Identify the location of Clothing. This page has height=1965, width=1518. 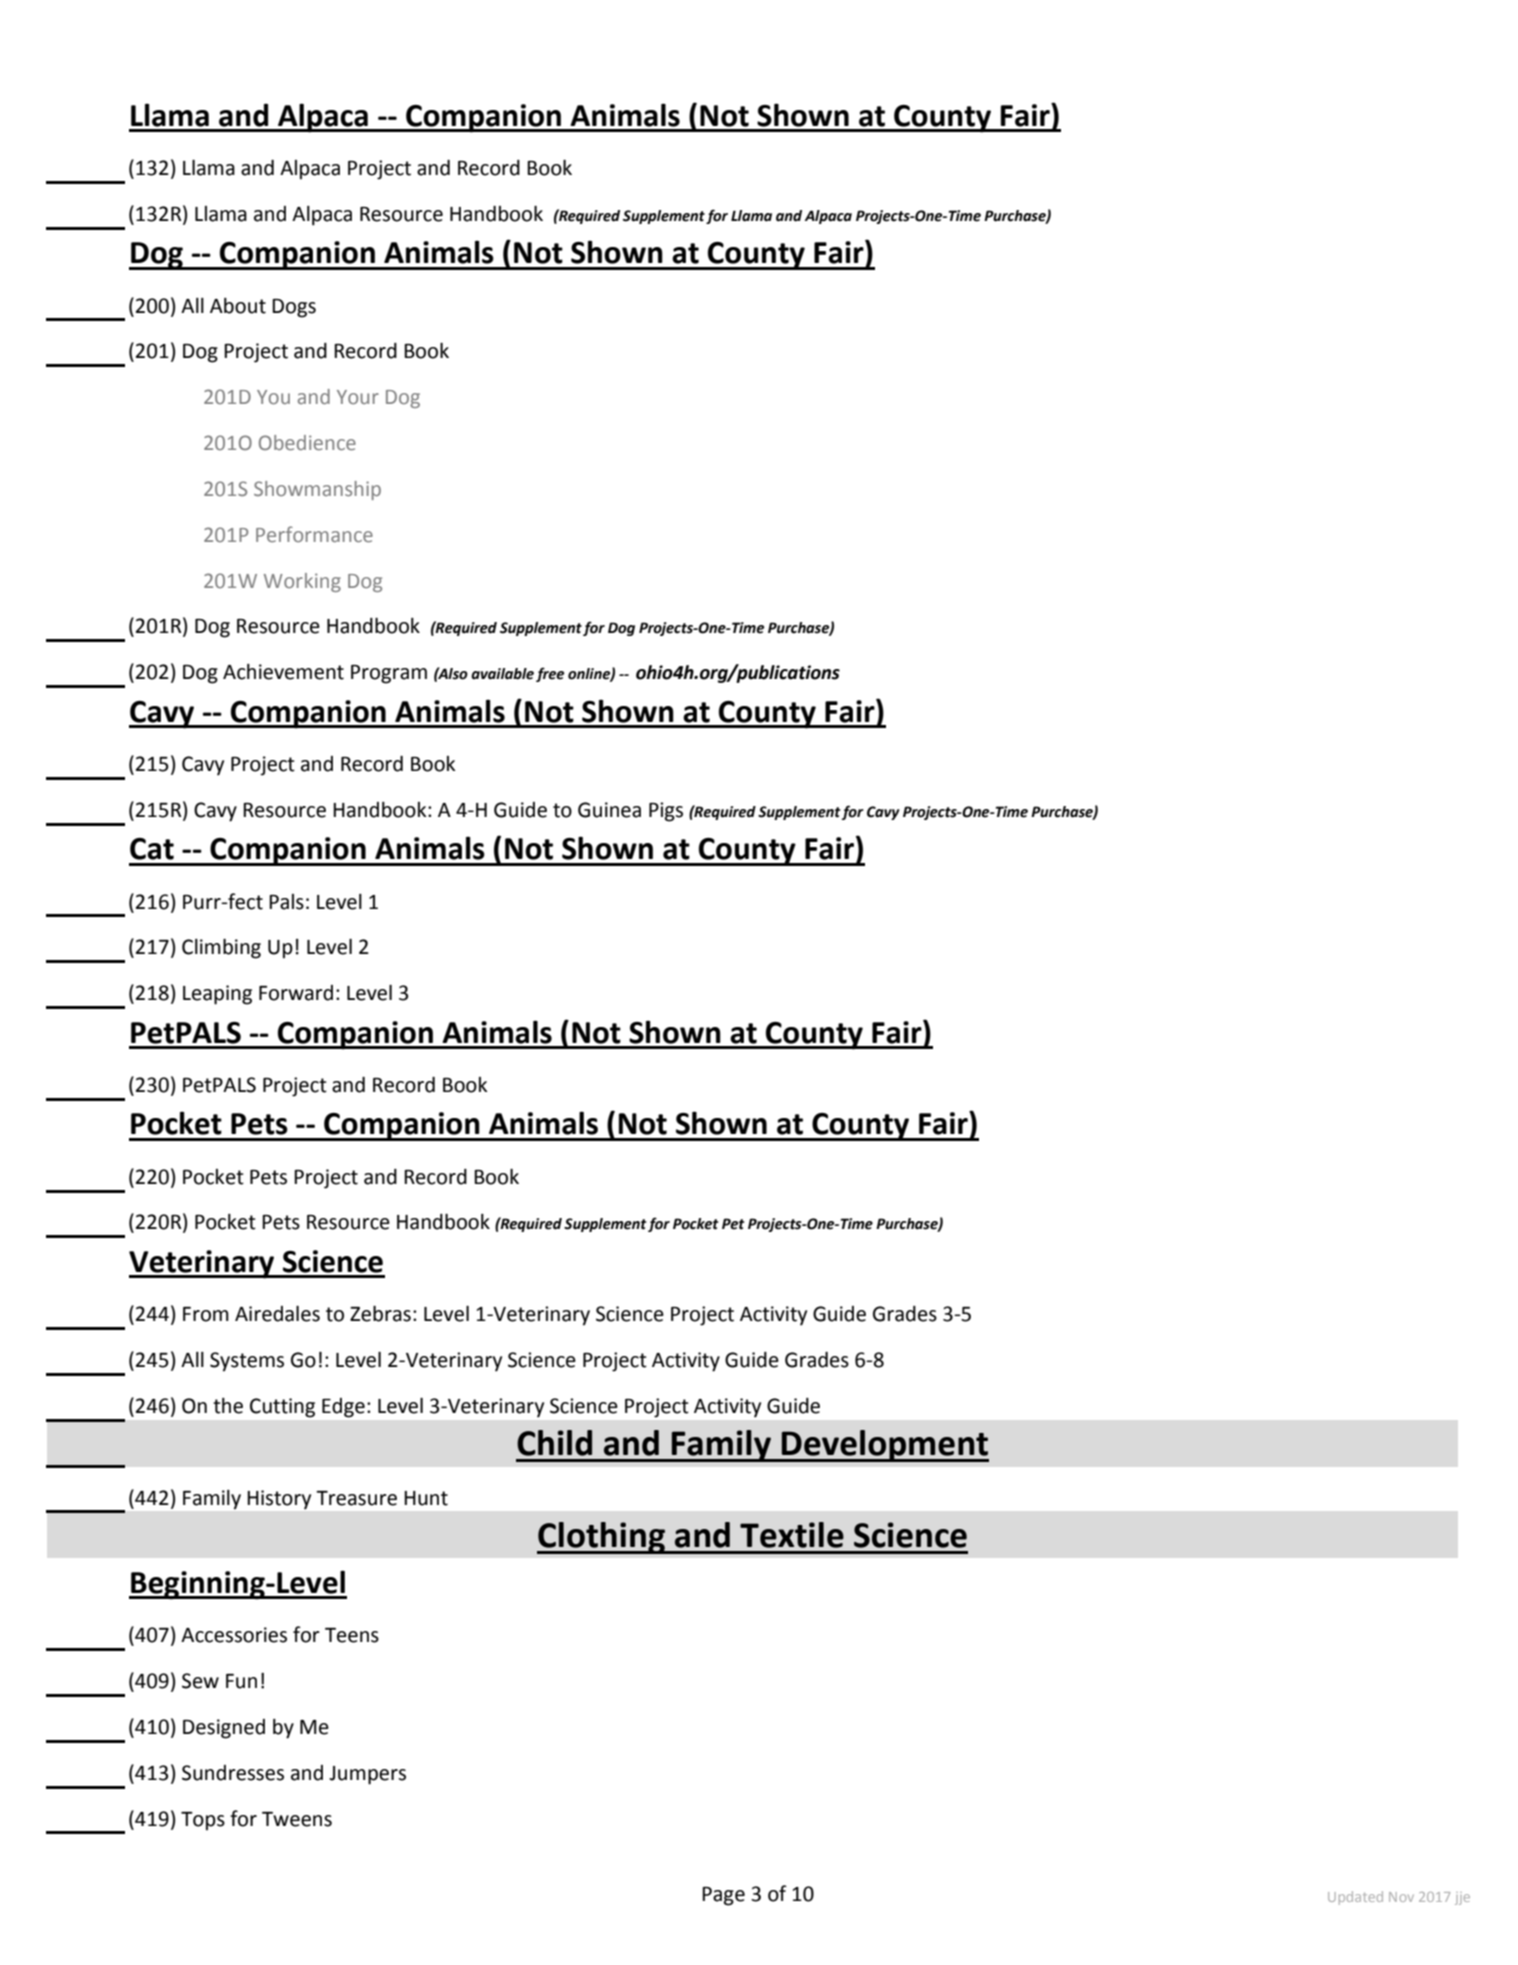
(602, 1538).
